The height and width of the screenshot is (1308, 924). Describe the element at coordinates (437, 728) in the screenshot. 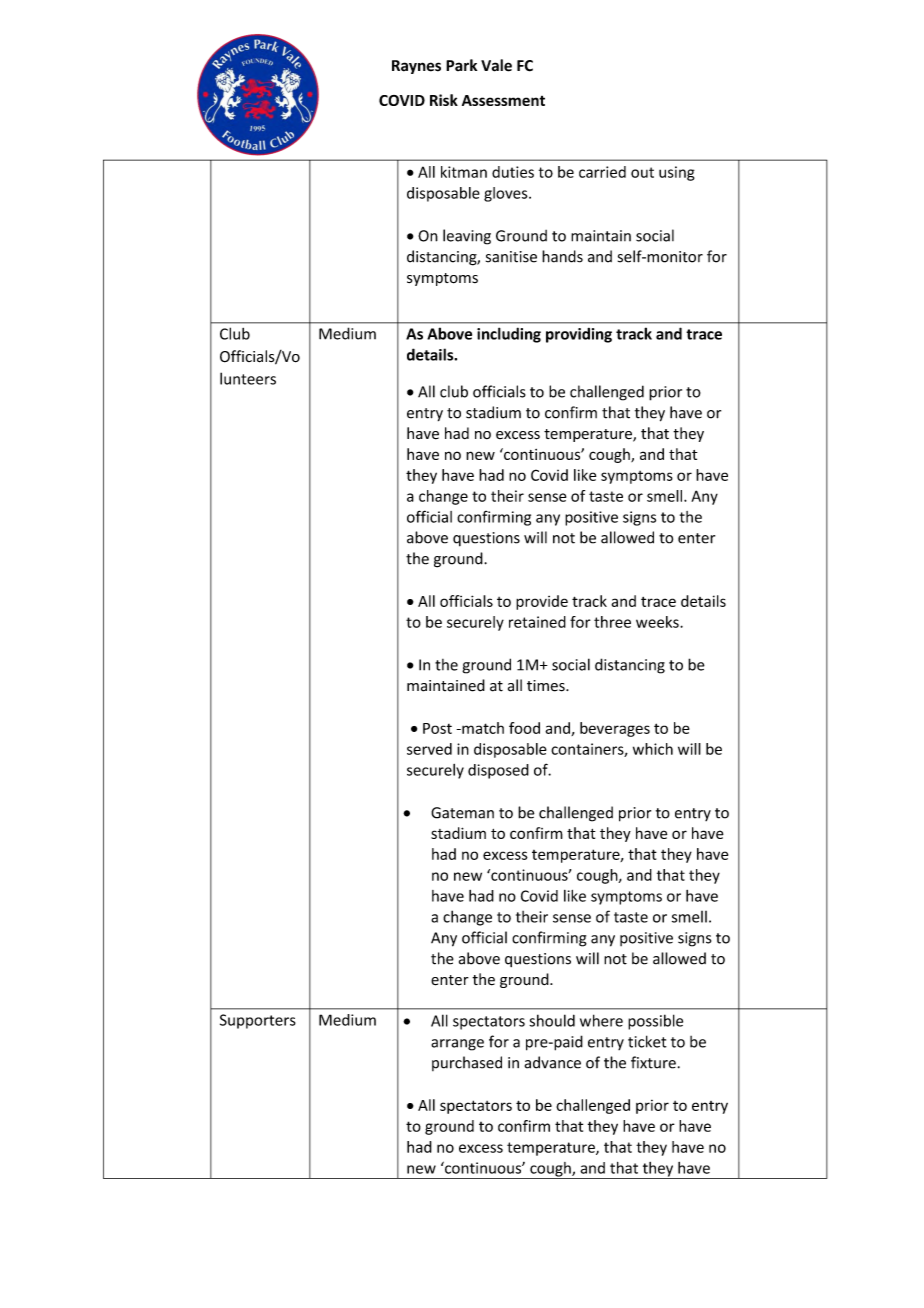

I see `Post` at that location.
